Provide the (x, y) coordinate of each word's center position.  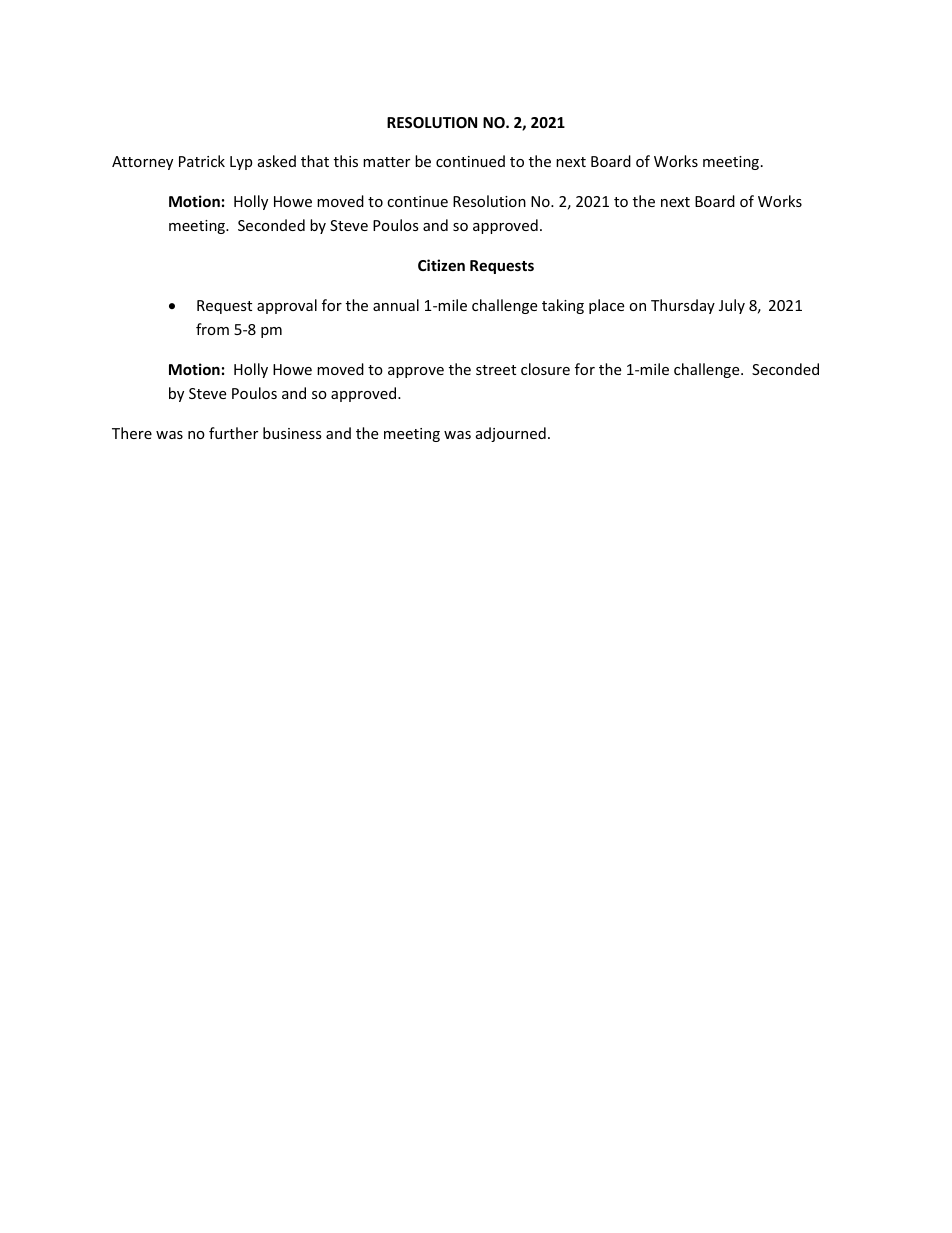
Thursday (683, 306)
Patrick (202, 161)
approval (287, 306)
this (346, 161)
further (233, 433)
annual (396, 305)
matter (386, 162)
